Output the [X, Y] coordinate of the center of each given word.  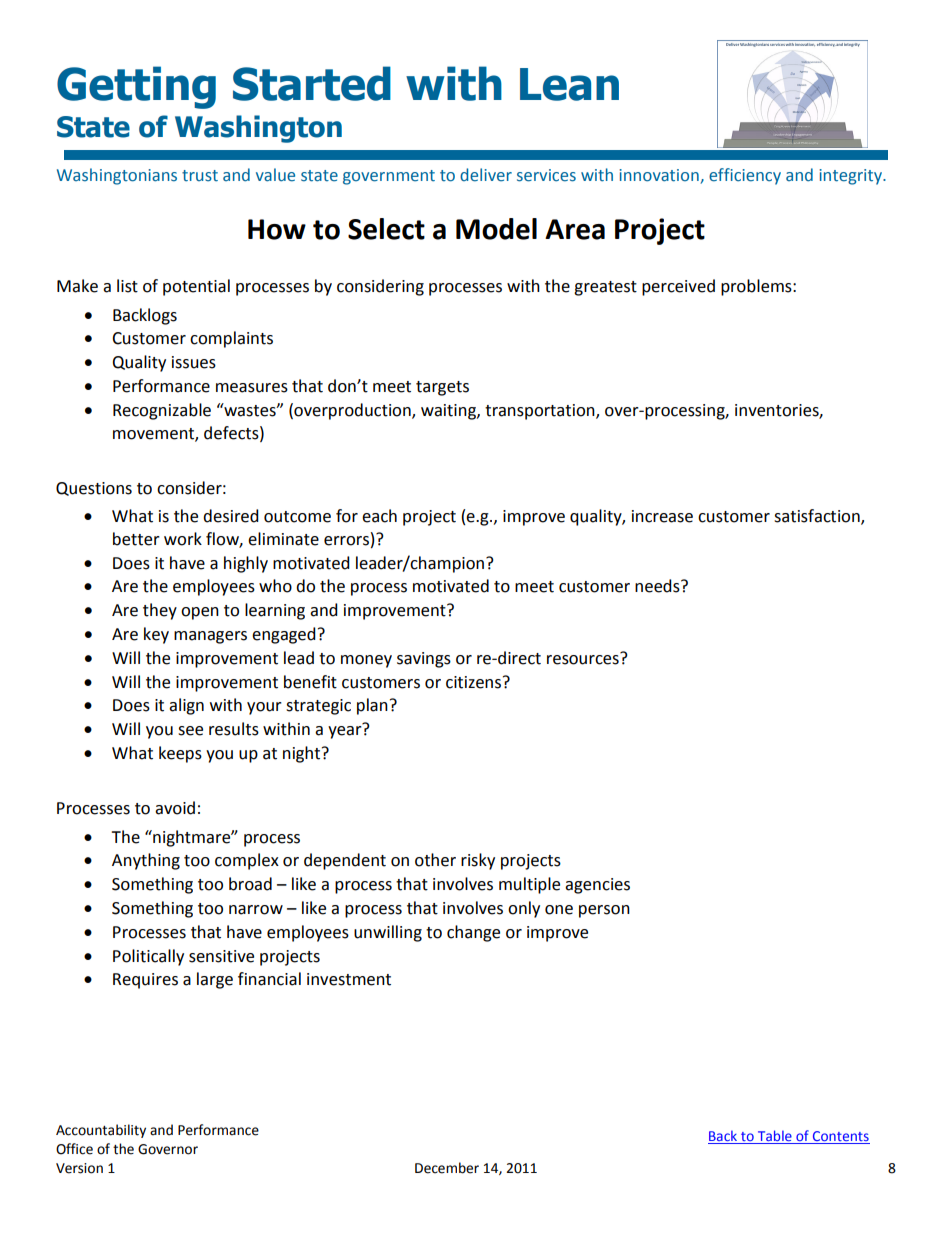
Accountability [101, 1131]
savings [424, 660]
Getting [136, 87]
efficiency [745, 176]
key [156, 635]
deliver [486, 175]
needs [658, 586]
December [447, 1168]
